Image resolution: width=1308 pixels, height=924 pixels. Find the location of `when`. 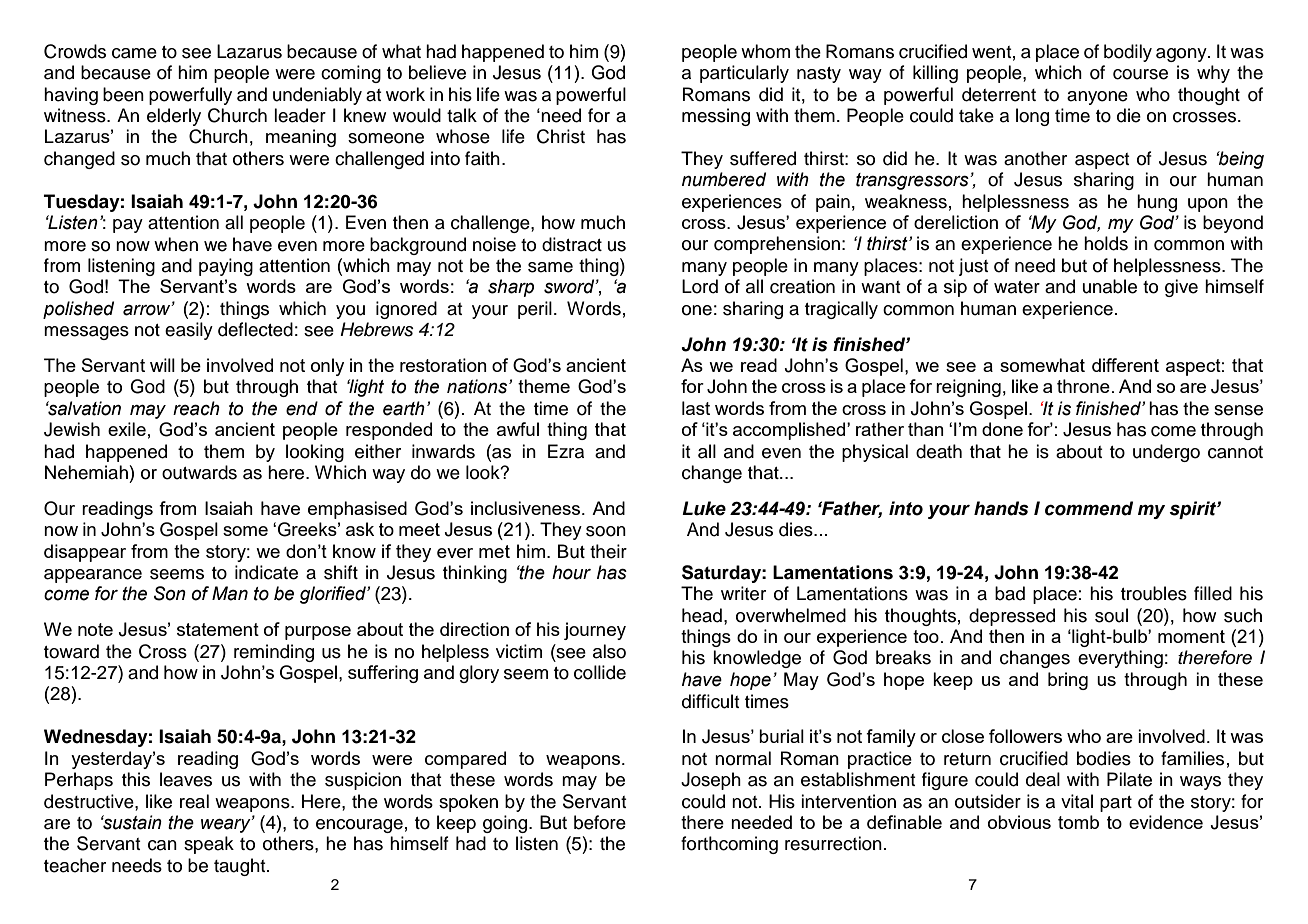

when is located at coordinates (176, 244).
